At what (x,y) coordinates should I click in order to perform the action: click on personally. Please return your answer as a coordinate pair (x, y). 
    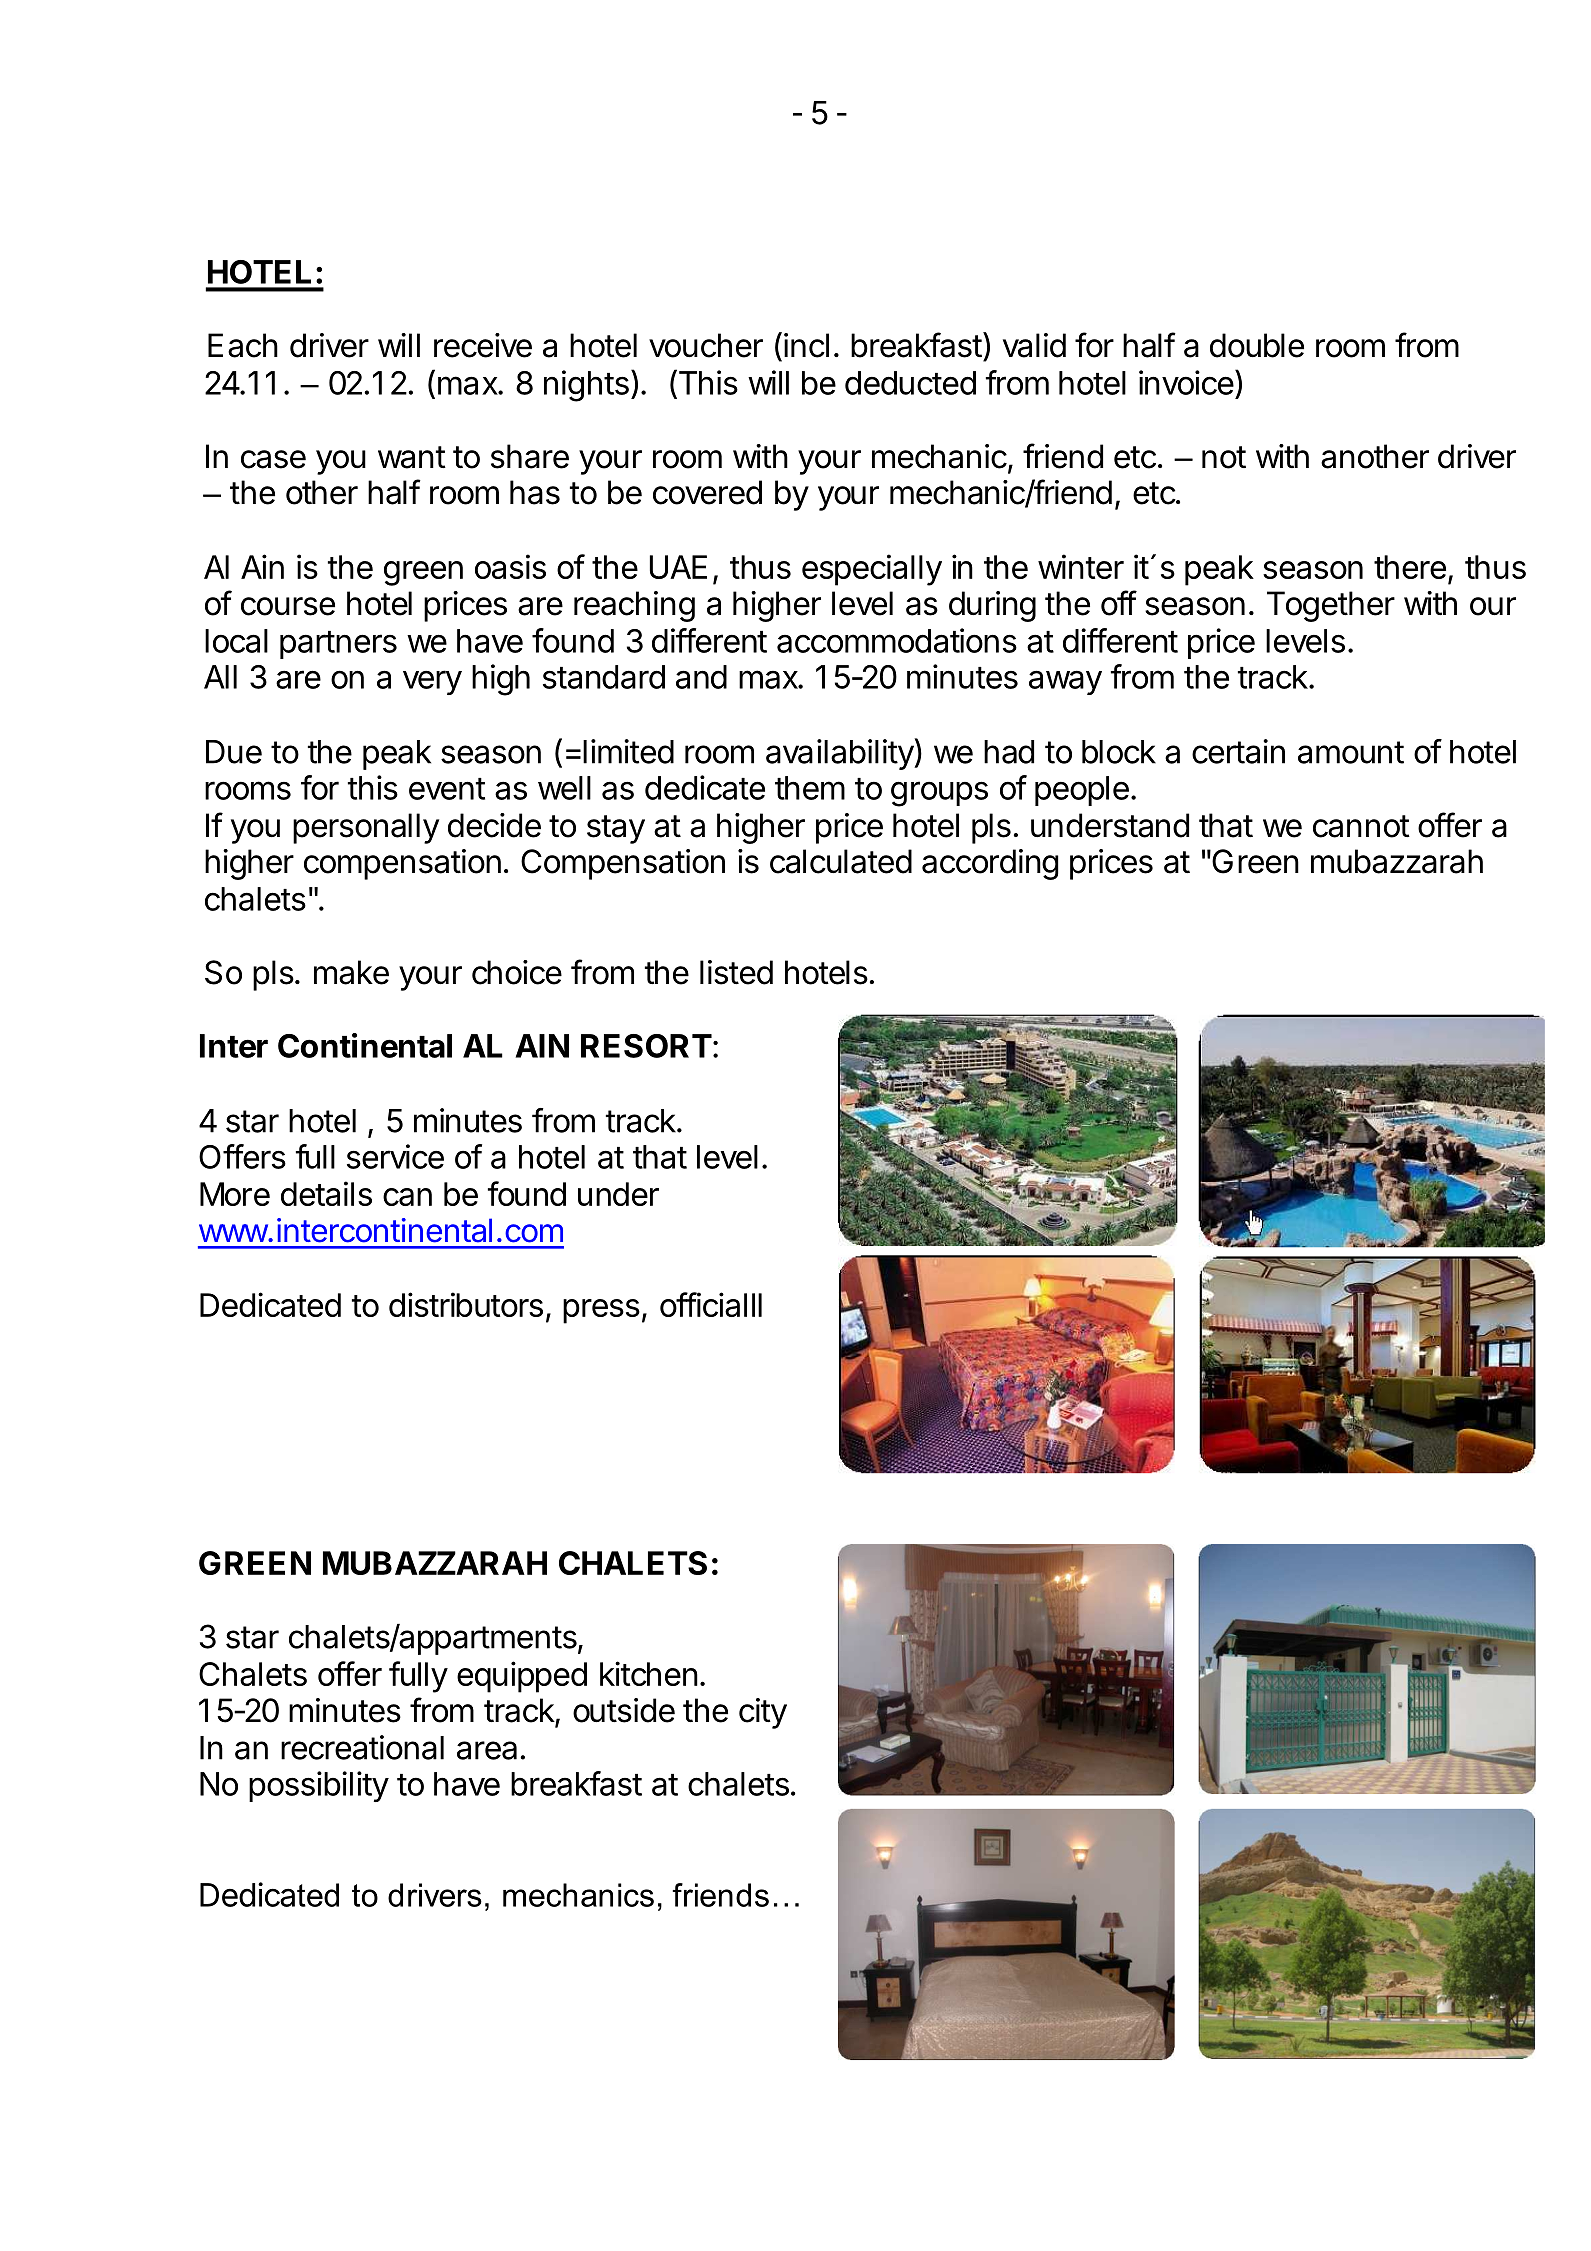
    Looking at the image, I should click on (366, 828).
